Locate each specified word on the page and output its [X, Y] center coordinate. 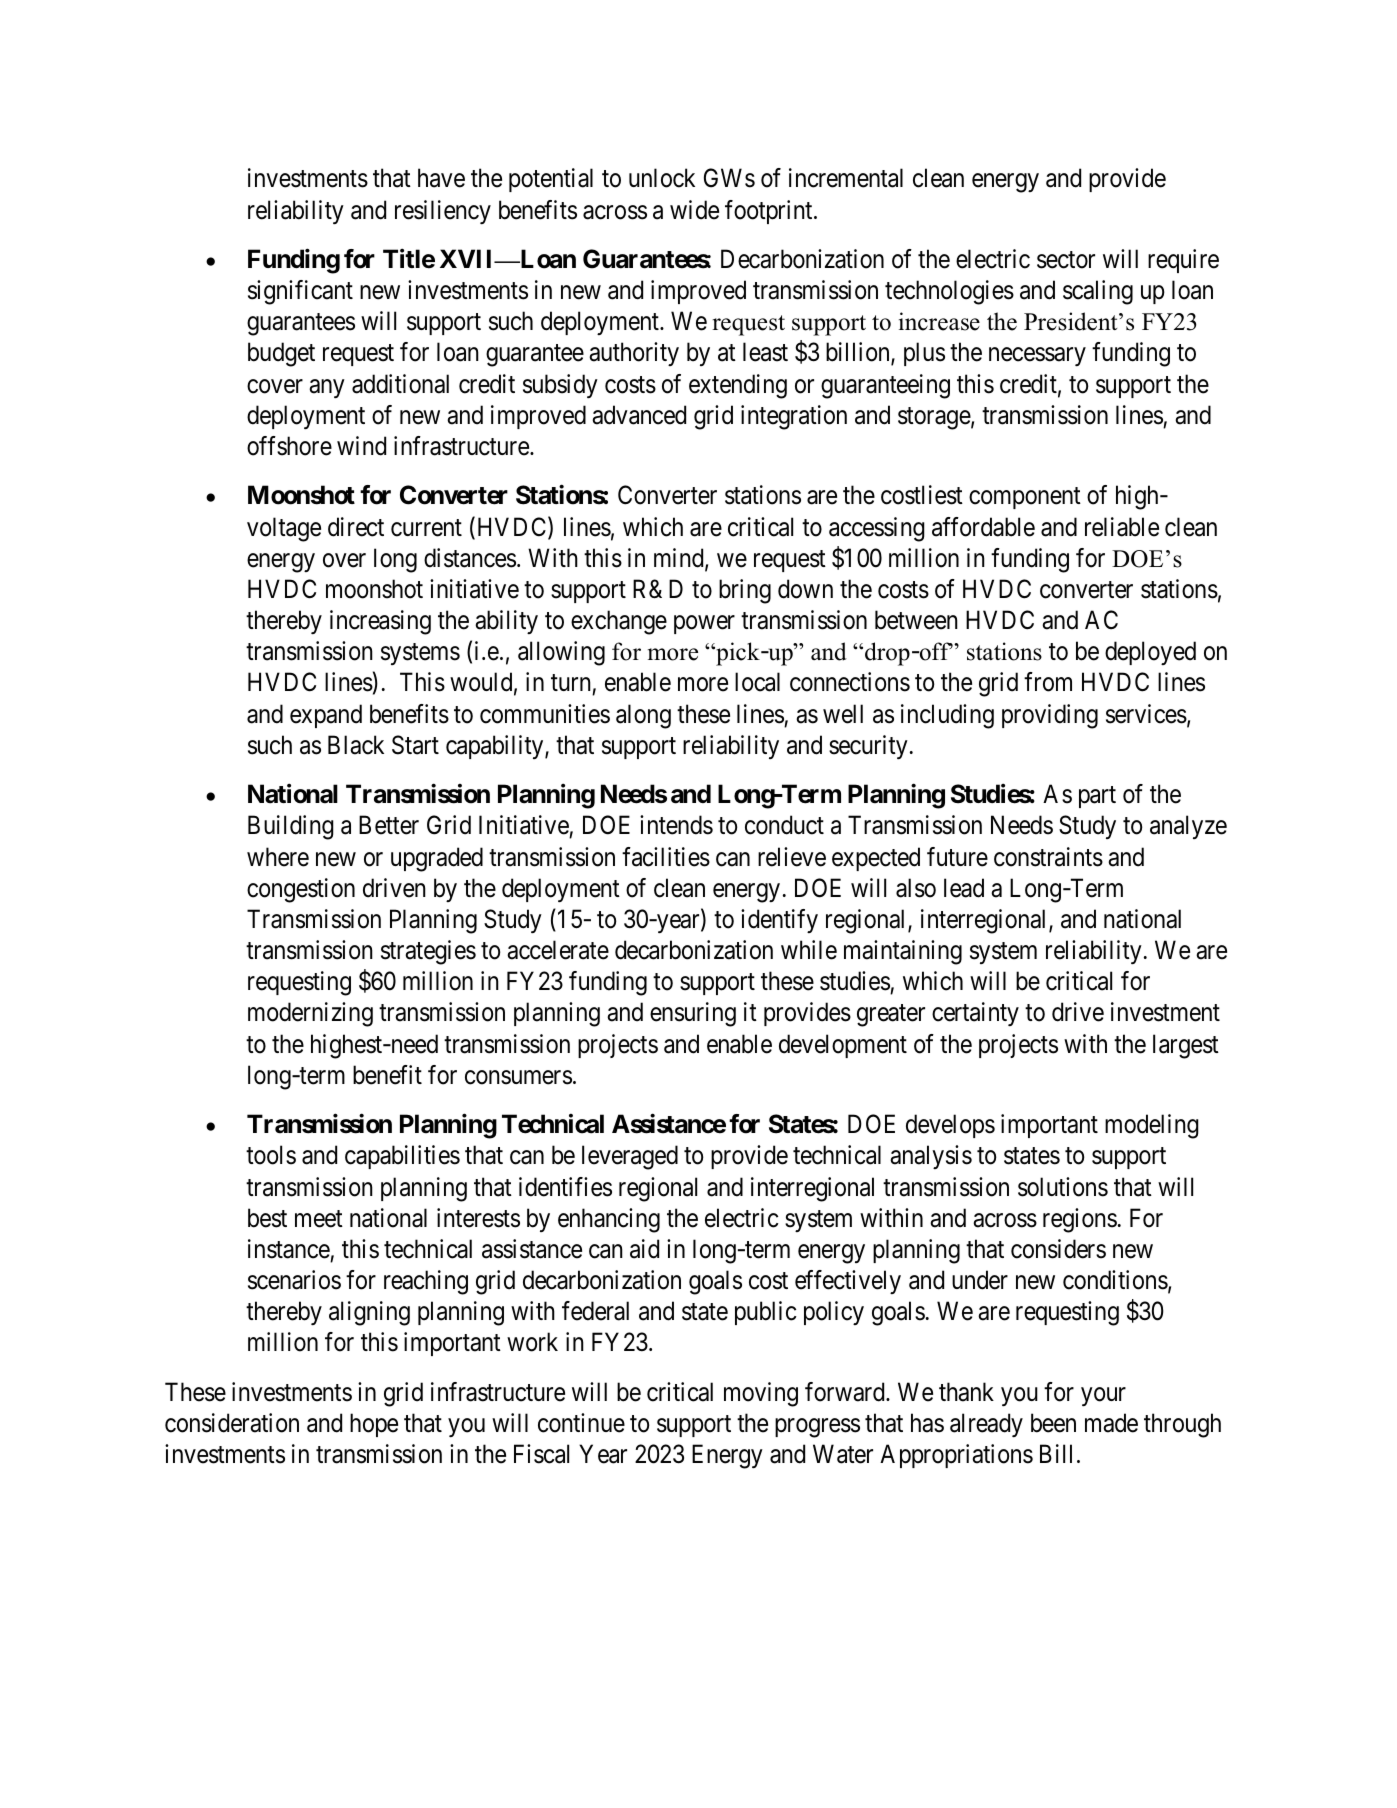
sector [1066, 260]
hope [374, 1425]
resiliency [443, 212]
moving [761, 1394]
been [1053, 1423]
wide [694, 210]
